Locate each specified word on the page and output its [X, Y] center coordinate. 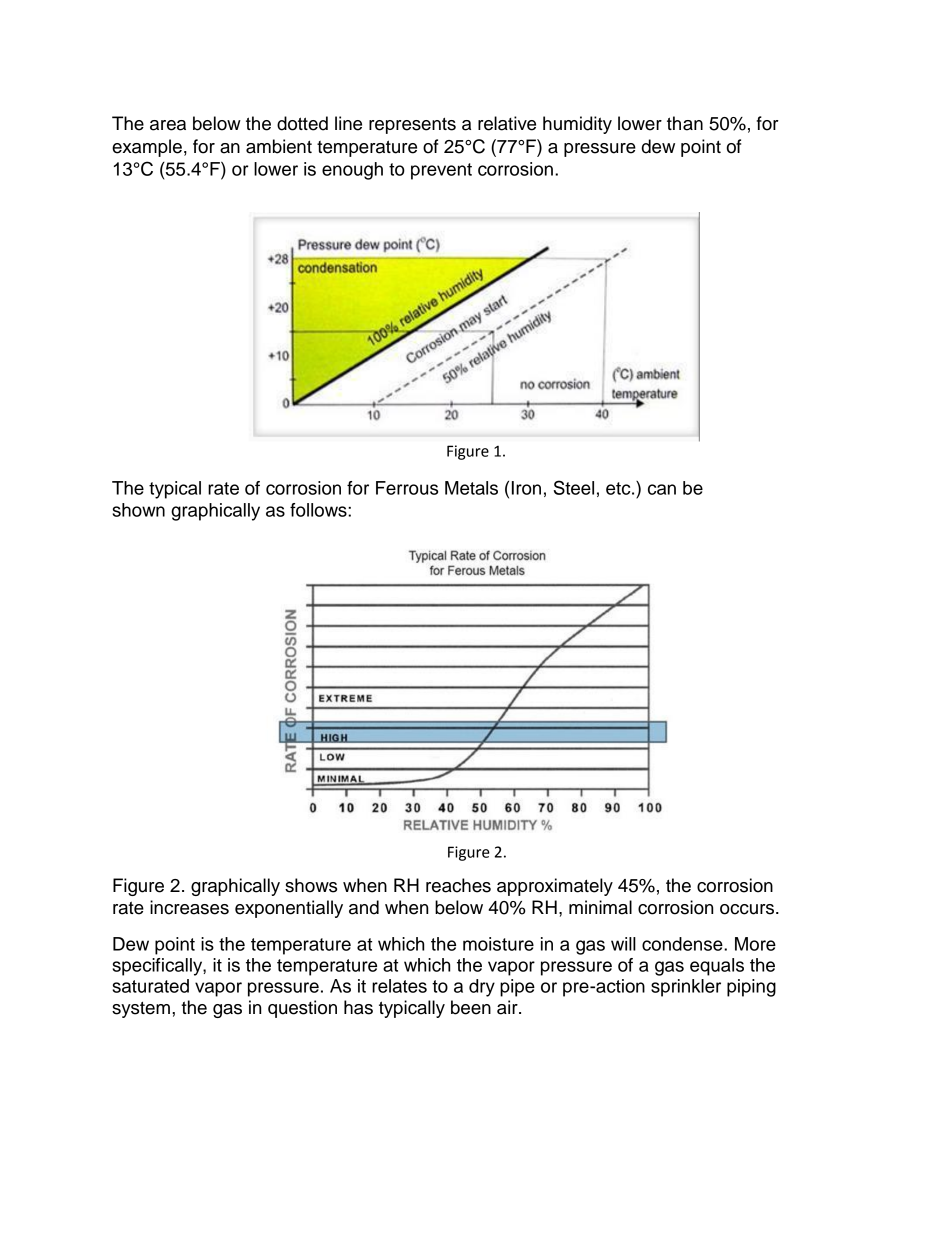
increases [189, 907]
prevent [441, 171]
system [141, 1009]
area [168, 125]
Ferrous [407, 488]
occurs [748, 909]
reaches [458, 885]
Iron [526, 488]
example [147, 148]
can [662, 489]
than [685, 123]
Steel [574, 487]
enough [352, 171]
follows [319, 510]
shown [138, 510]
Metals [471, 488]
